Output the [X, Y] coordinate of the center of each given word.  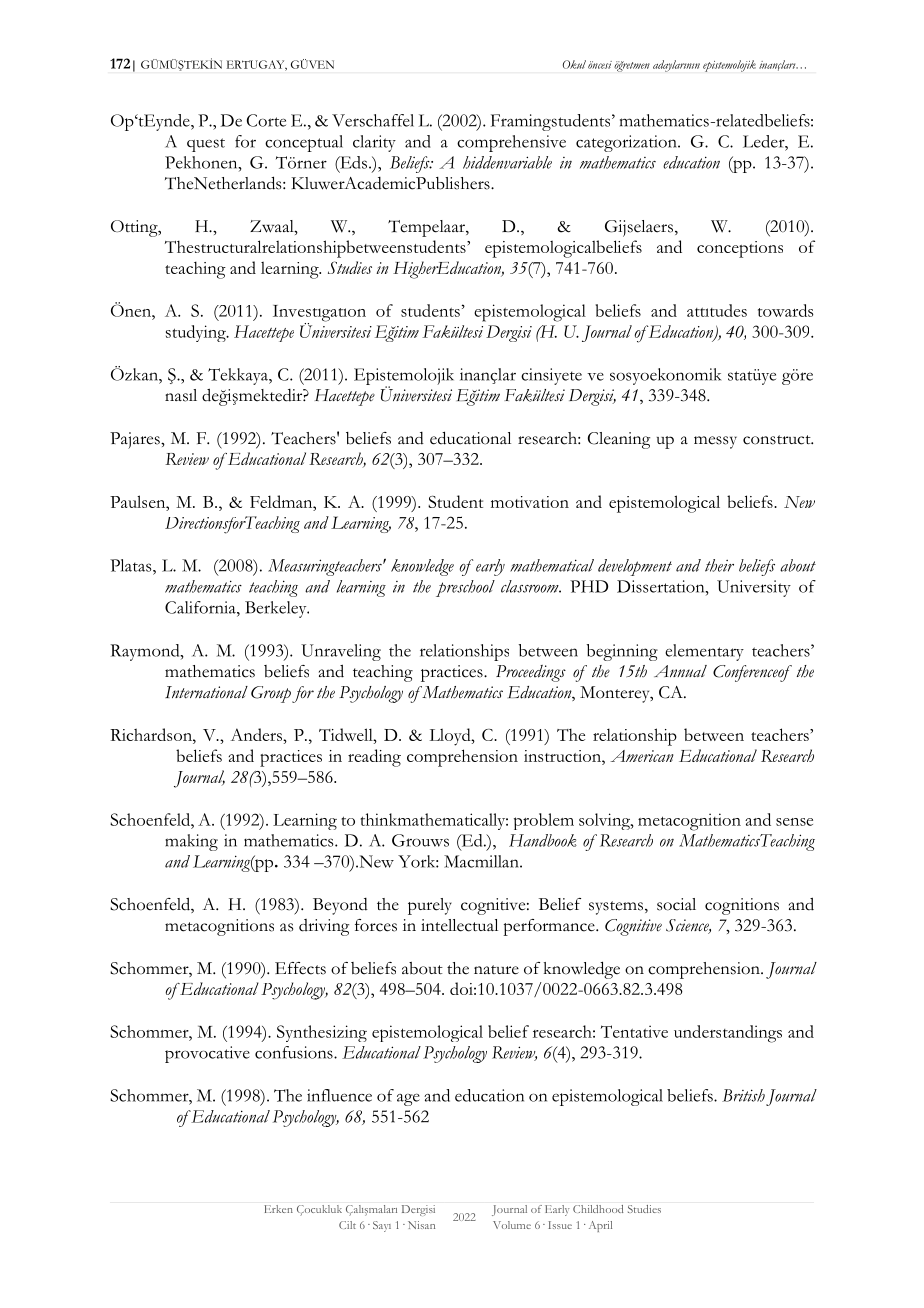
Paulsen [139, 501]
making [191, 842]
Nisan [421, 1225]
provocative [207, 1054]
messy [715, 442]
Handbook [543, 840]
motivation [530, 502]
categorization [627, 143]
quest [206, 145]
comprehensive [511, 143]
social [676, 904]
